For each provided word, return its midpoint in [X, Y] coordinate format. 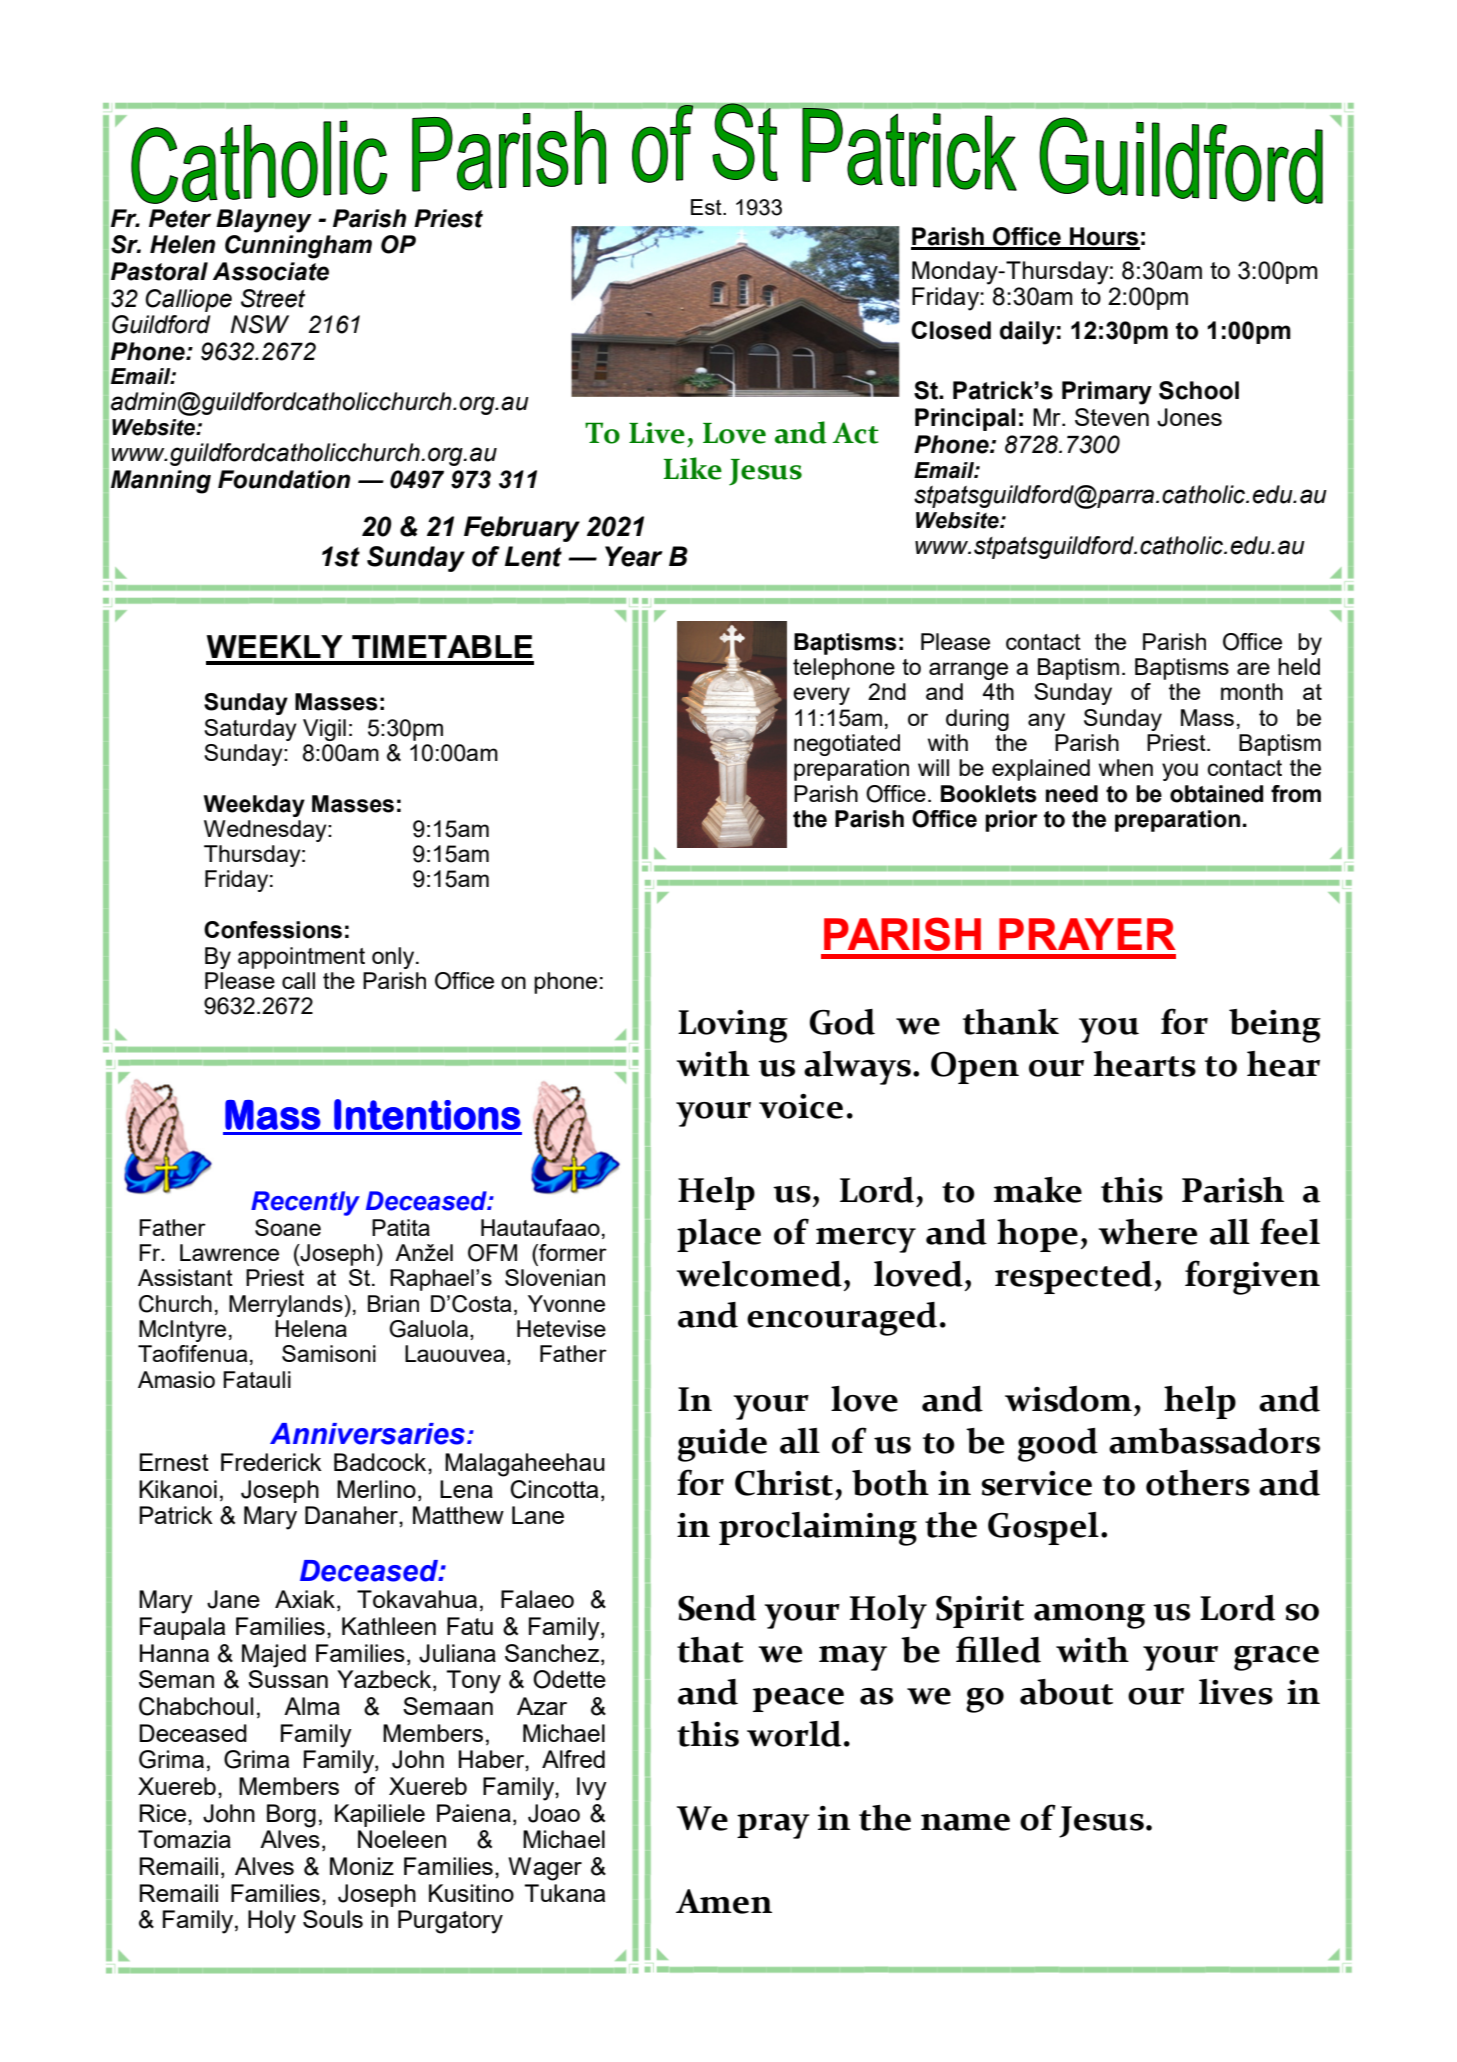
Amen [724, 1901]
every [821, 696]
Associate [271, 271]
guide [722, 1445]
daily [1027, 333]
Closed [951, 330]
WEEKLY [274, 646]
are [1253, 668]
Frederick [271, 1462]
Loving [733, 1026]
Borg [291, 1816]
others [1198, 1483]
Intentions [427, 1114]
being [1275, 1026]
